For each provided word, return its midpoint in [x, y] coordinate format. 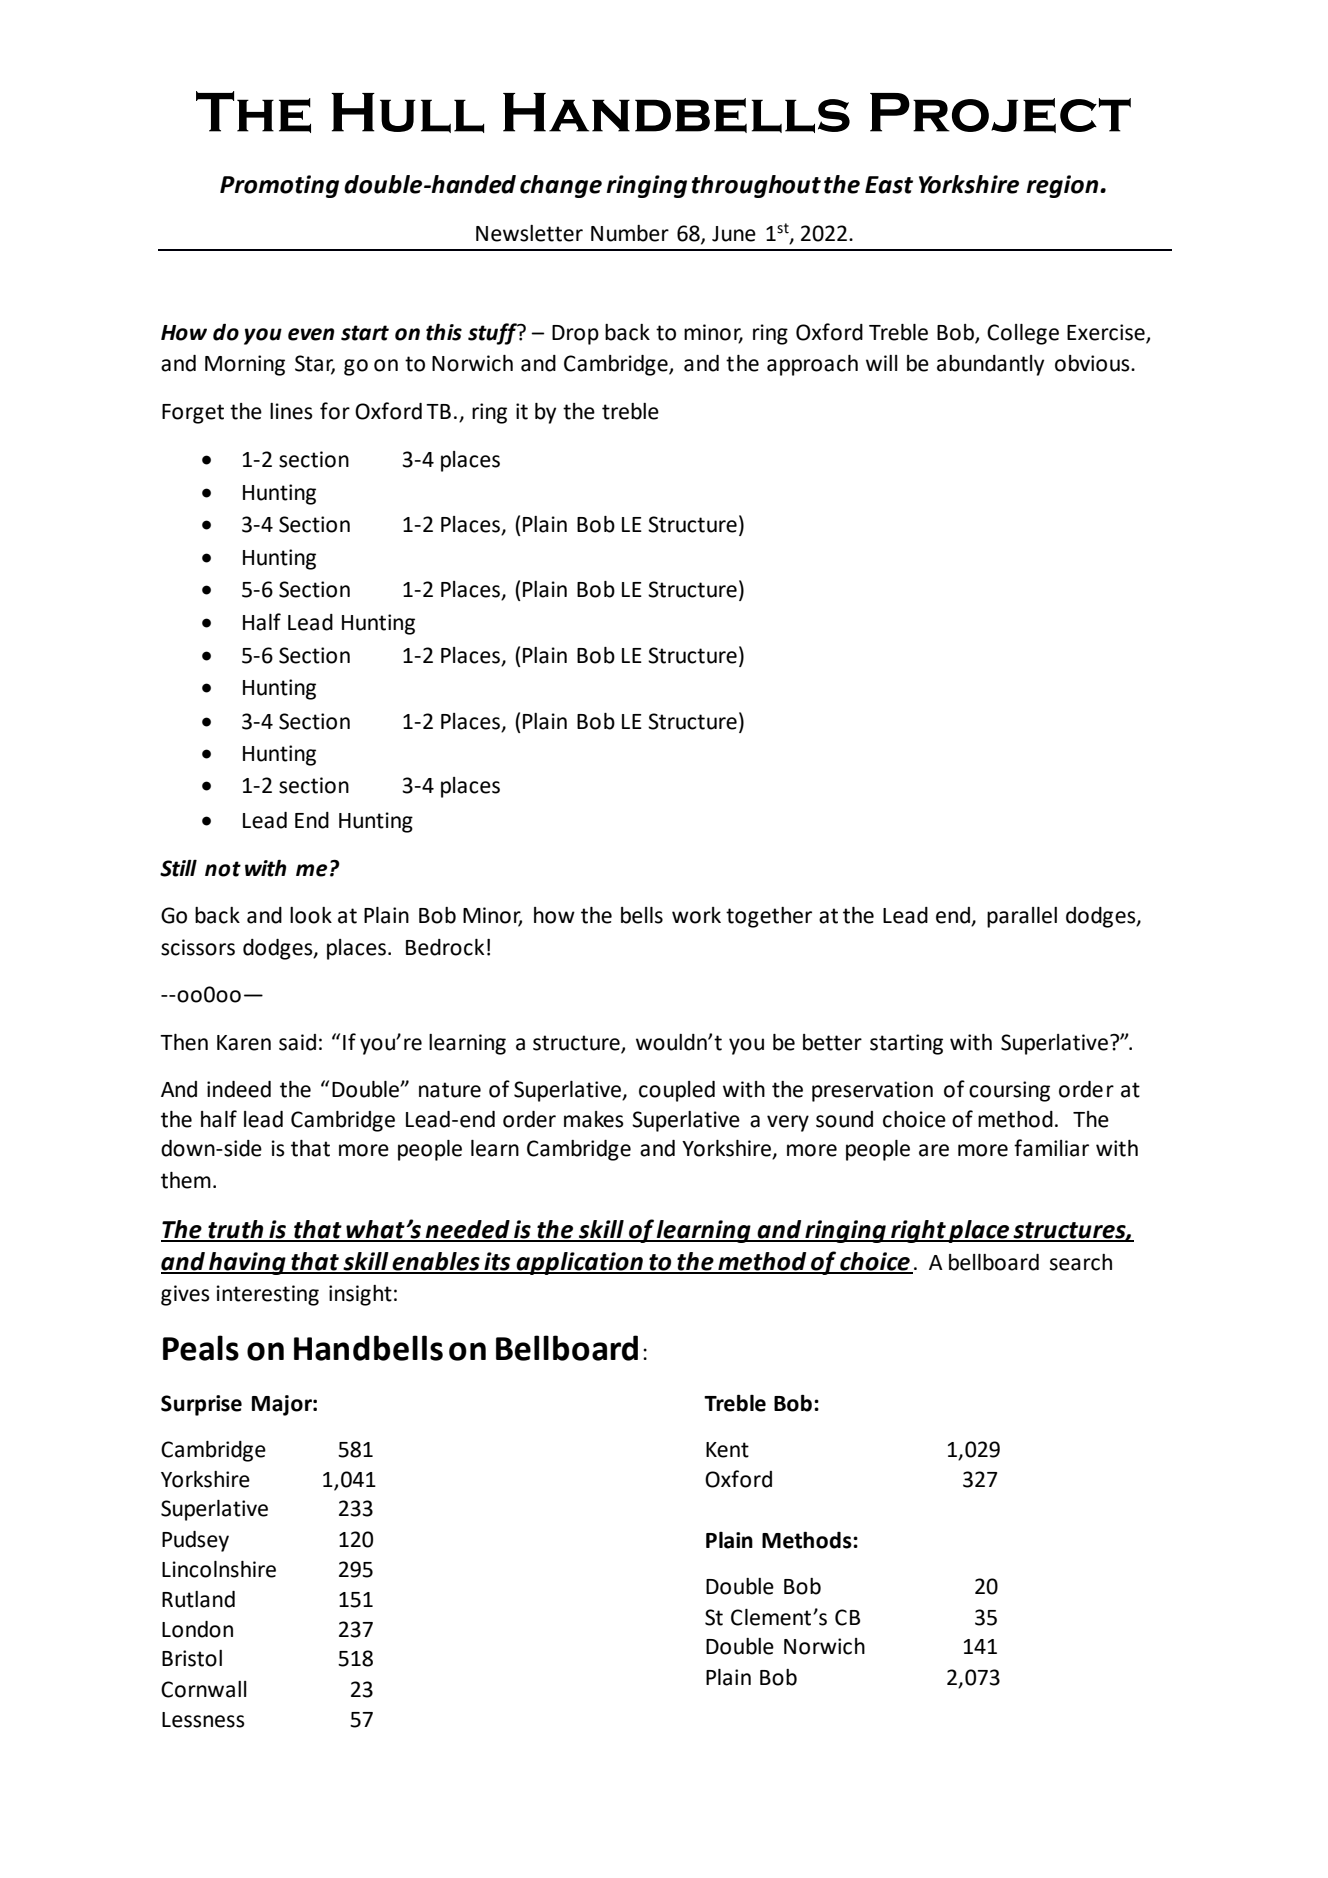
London [197, 1629]
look [311, 915]
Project [1000, 113]
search [1081, 1262]
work [696, 915]
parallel [1022, 917]
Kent [727, 1450]
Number [630, 233]
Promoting [279, 186]
